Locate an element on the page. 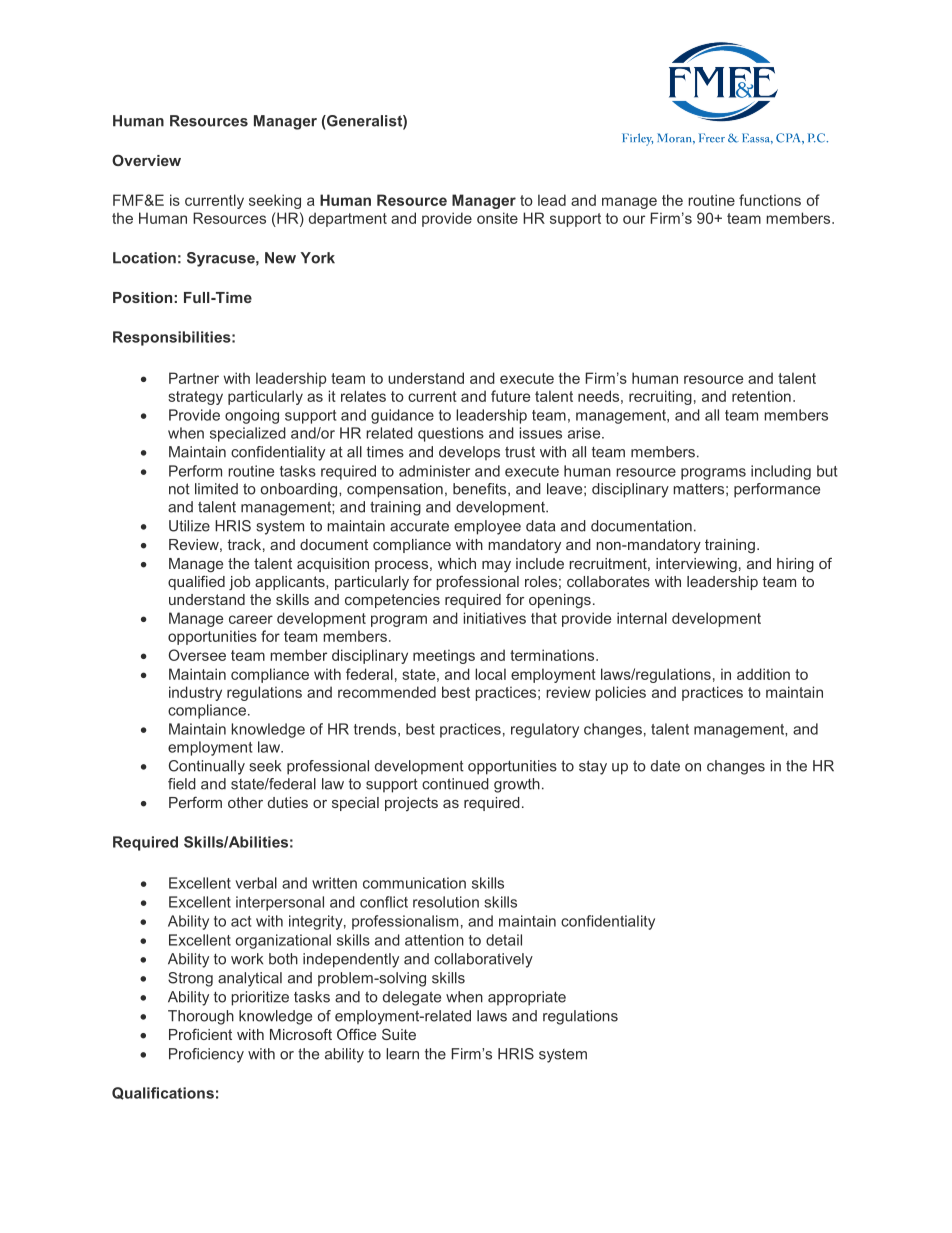  future is located at coordinates (510, 396).
